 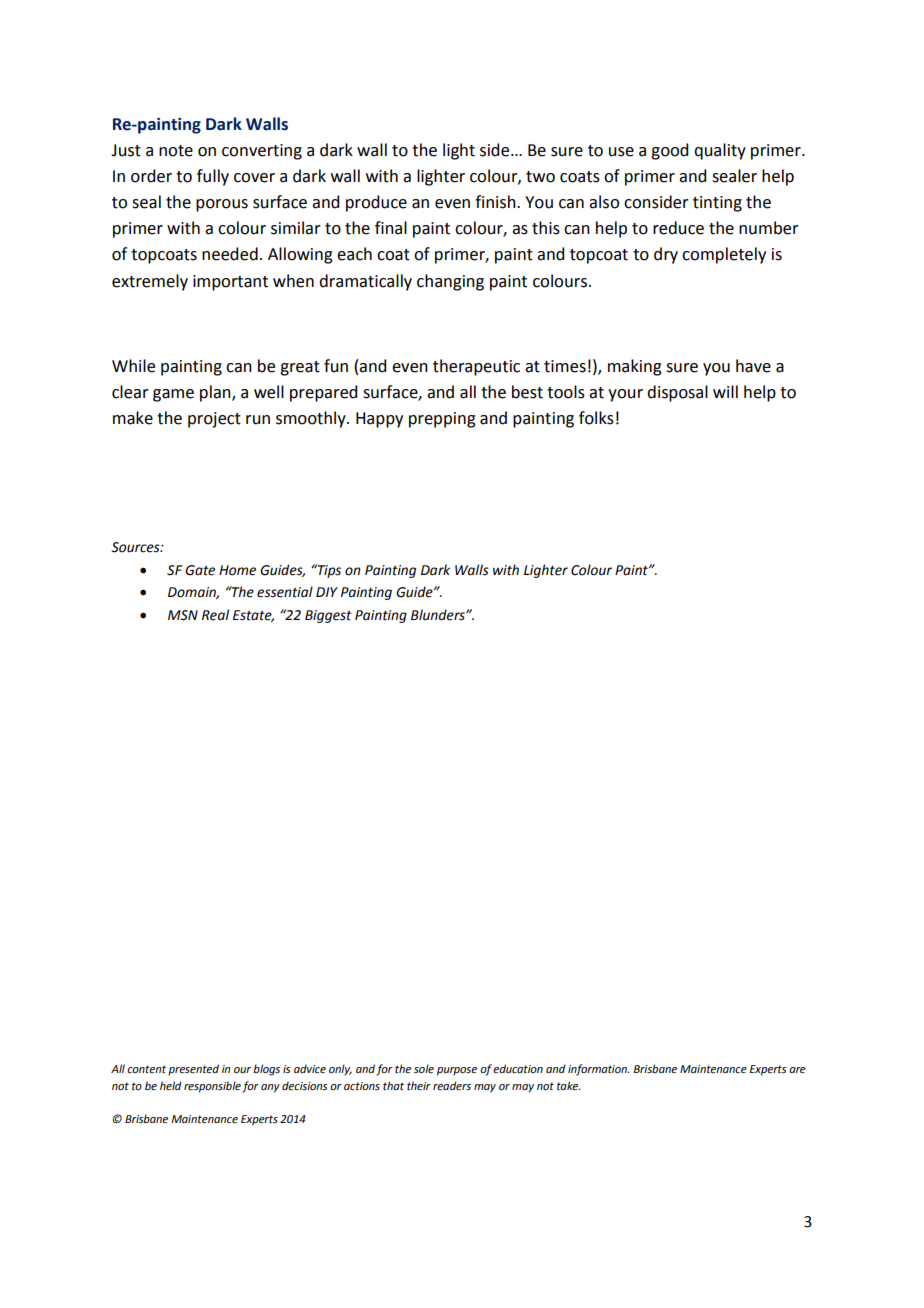 What do you see at coordinates (457, 1071) in the image?
I see `purpose` at bounding box center [457, 1071].
